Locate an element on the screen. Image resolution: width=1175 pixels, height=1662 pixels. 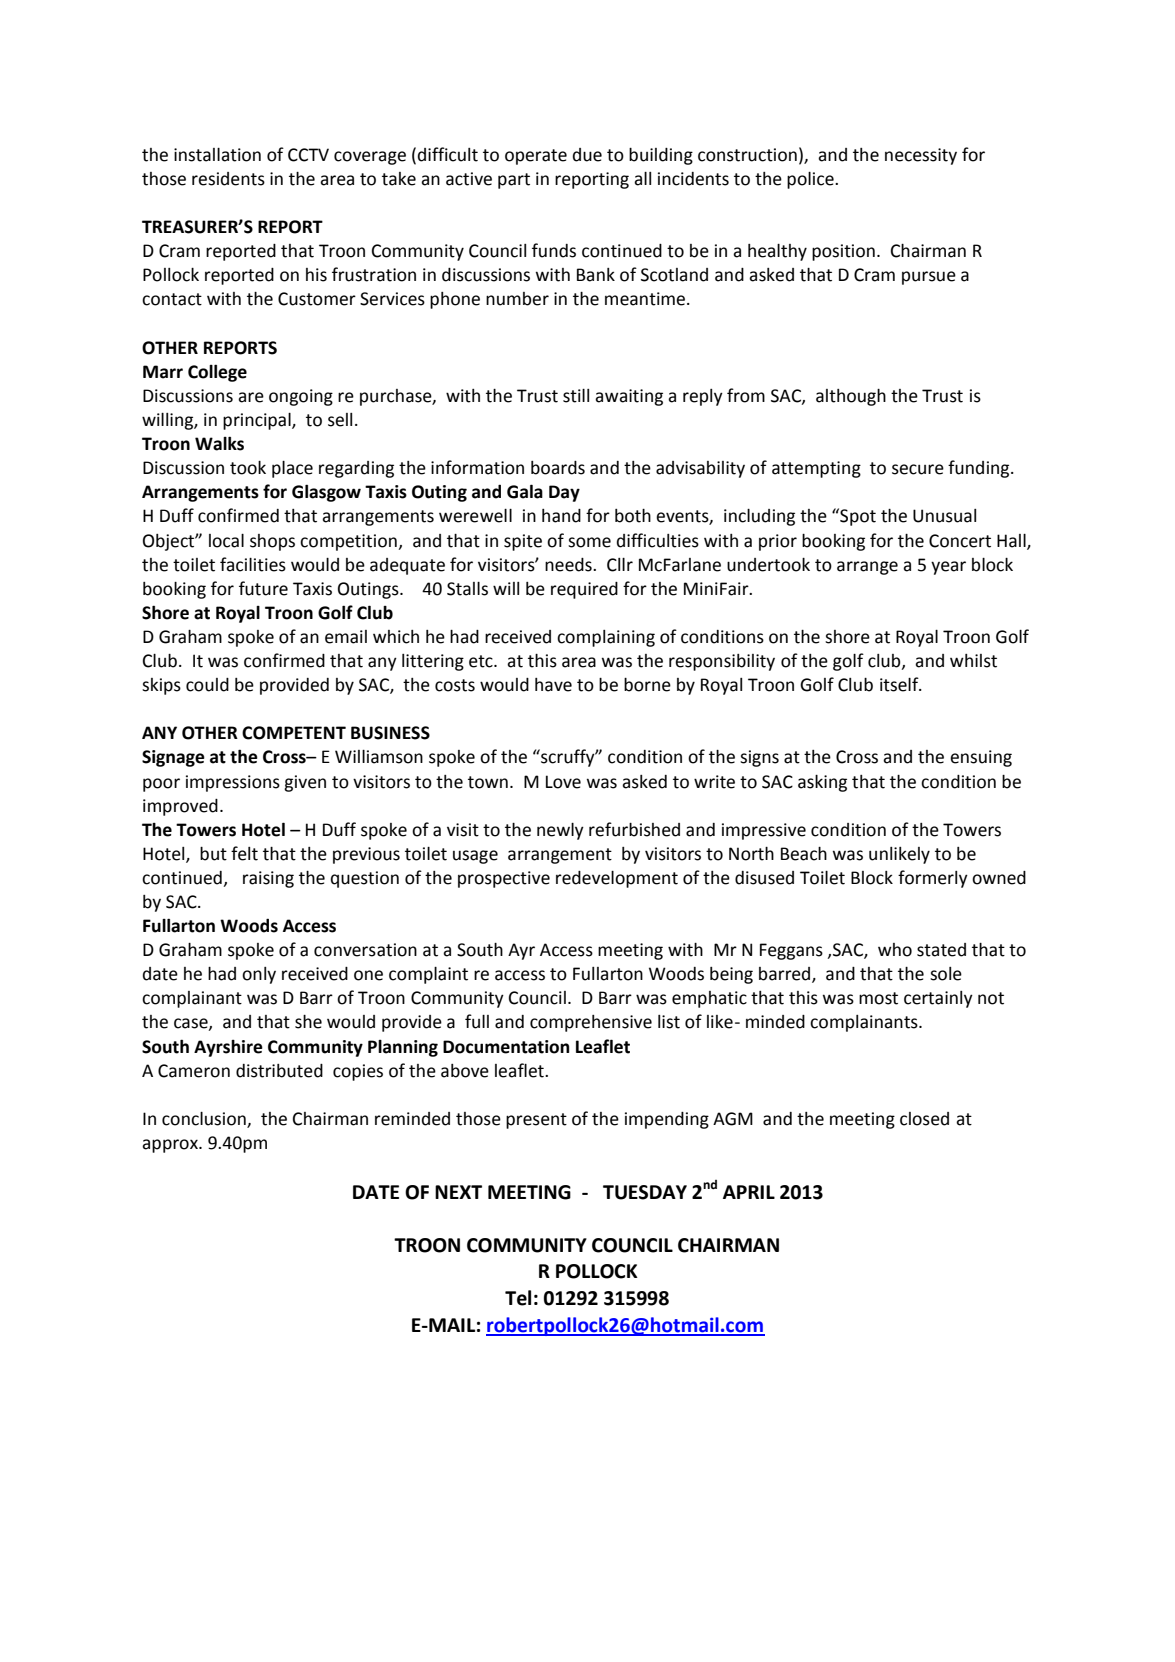
due is located at coordinates (587, 155).
